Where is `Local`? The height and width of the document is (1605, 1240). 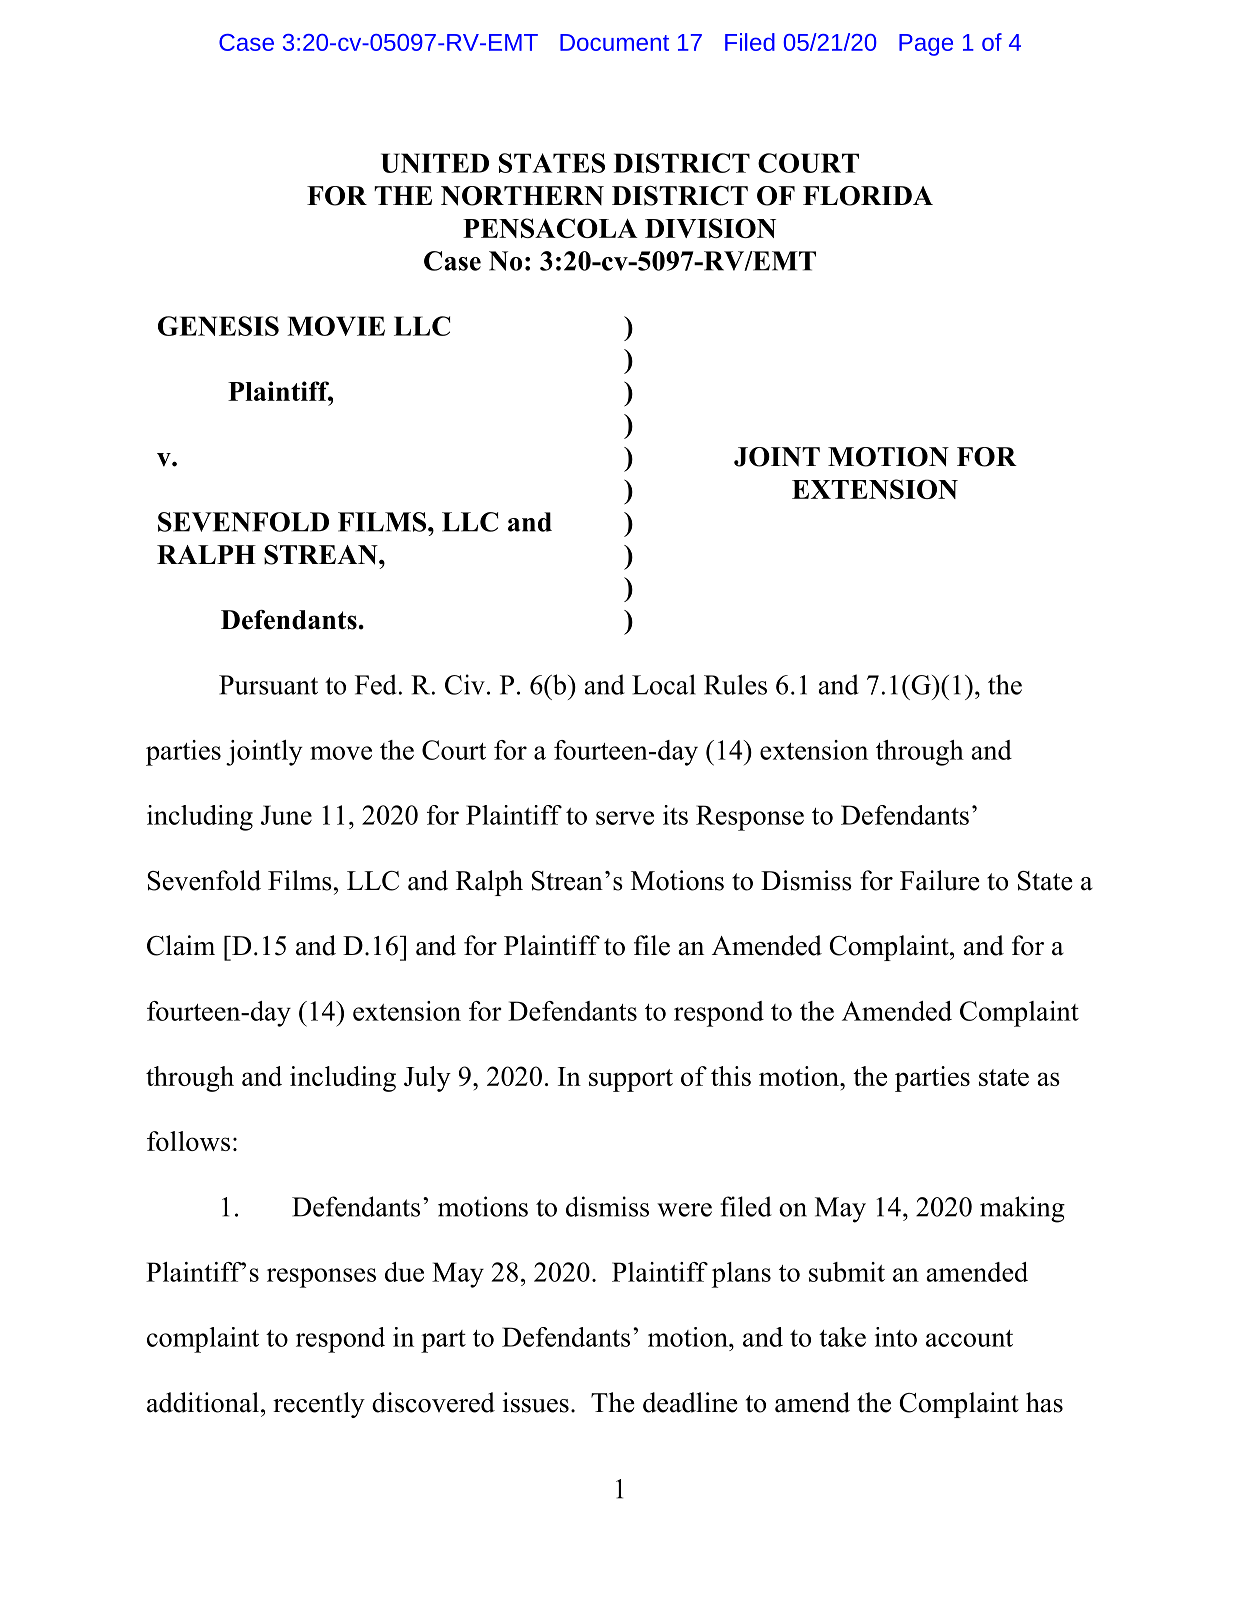
Local is located at coordinates (664, 684).
